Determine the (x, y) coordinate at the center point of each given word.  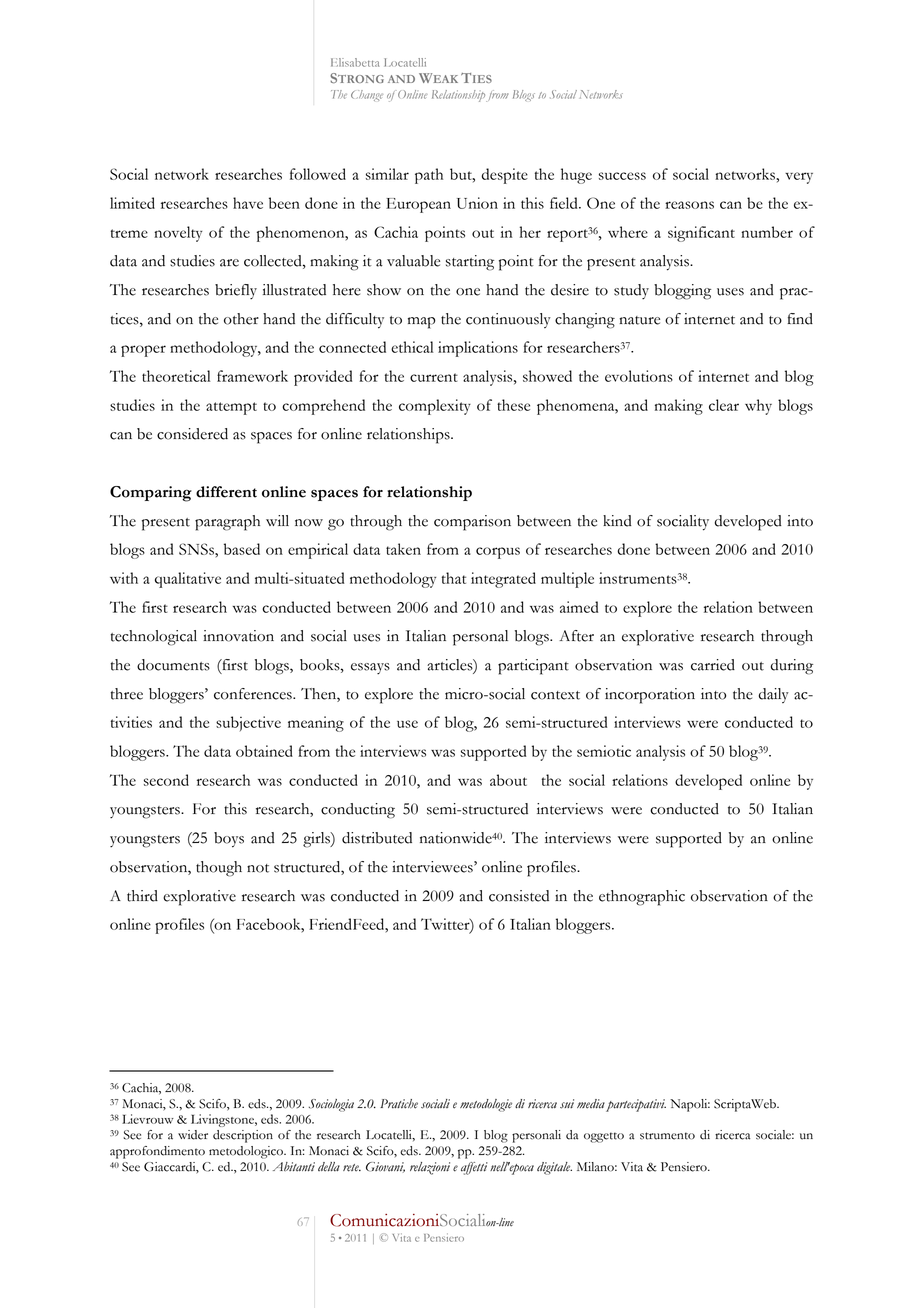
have (248, 203)
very (799, 178)
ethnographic (642, 898)
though (219, 869)
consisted (519, 896)
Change (367, 95)
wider (193, 1135)
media (591, 1104)
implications (478, 349)
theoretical (176, 376)
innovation (238, 636)
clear (724, 405)
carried (713, 665)
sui (567, 1104)
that (454, 578)
